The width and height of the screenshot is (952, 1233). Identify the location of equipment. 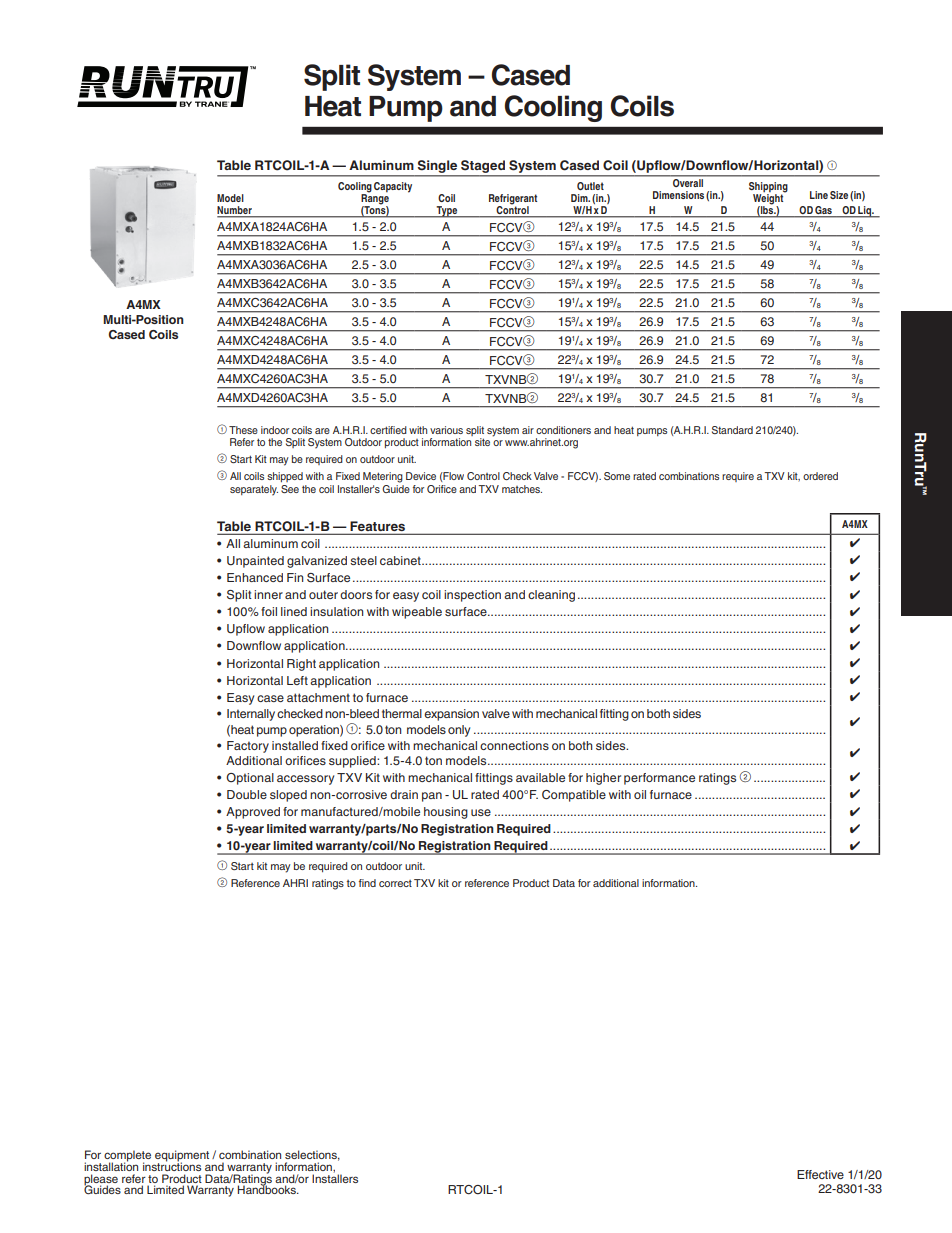
(182, 1157).
